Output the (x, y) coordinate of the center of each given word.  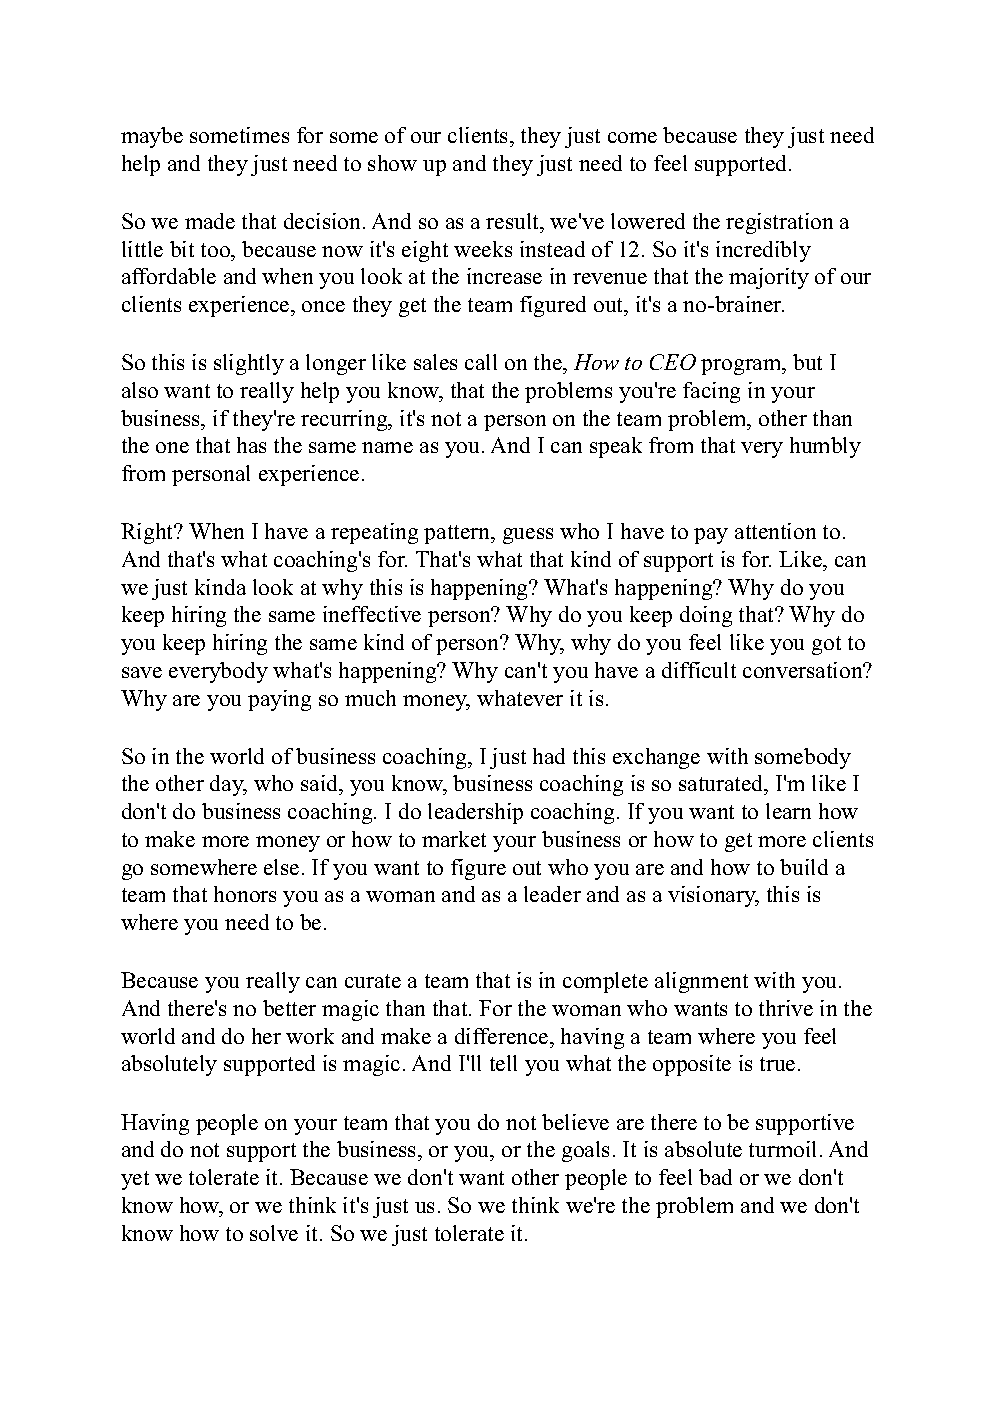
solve (274, 1233)
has (251, 445)
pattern (458, 534)
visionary (713, 896)
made (210, 221)
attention (775, 531)
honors (245, 894)
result (514, 221)
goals (585, 1151)
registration (779, 223)
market (454, 839)
